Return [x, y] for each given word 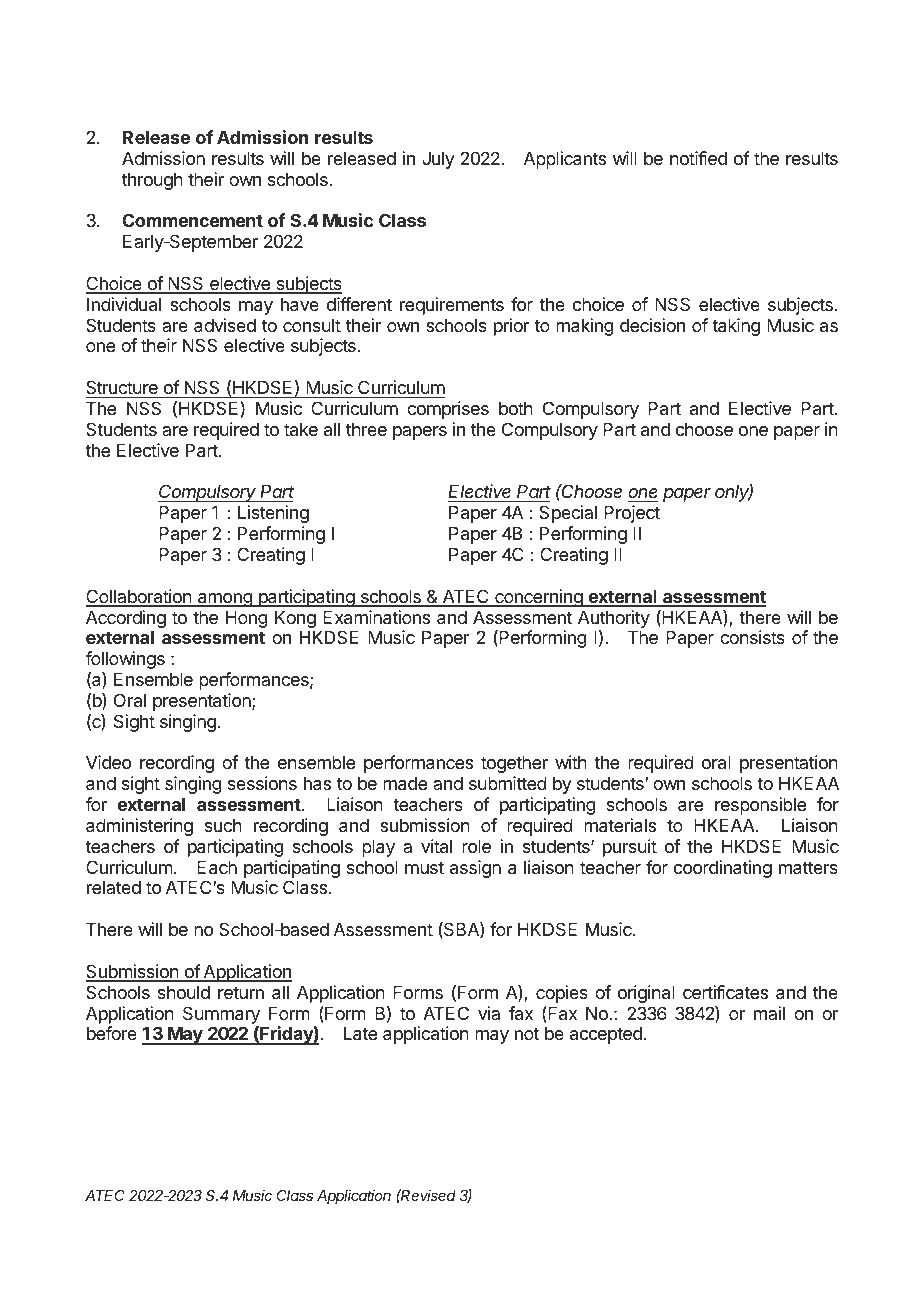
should [184, 992]
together [514, 764]
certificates [725, 992]
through [152, 181]
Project [632, 514]
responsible [760, 806]
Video [108, 762]
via [489, 1013]
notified [698, 158]
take [301, 429]
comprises [448, 410]
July [438, 160]
